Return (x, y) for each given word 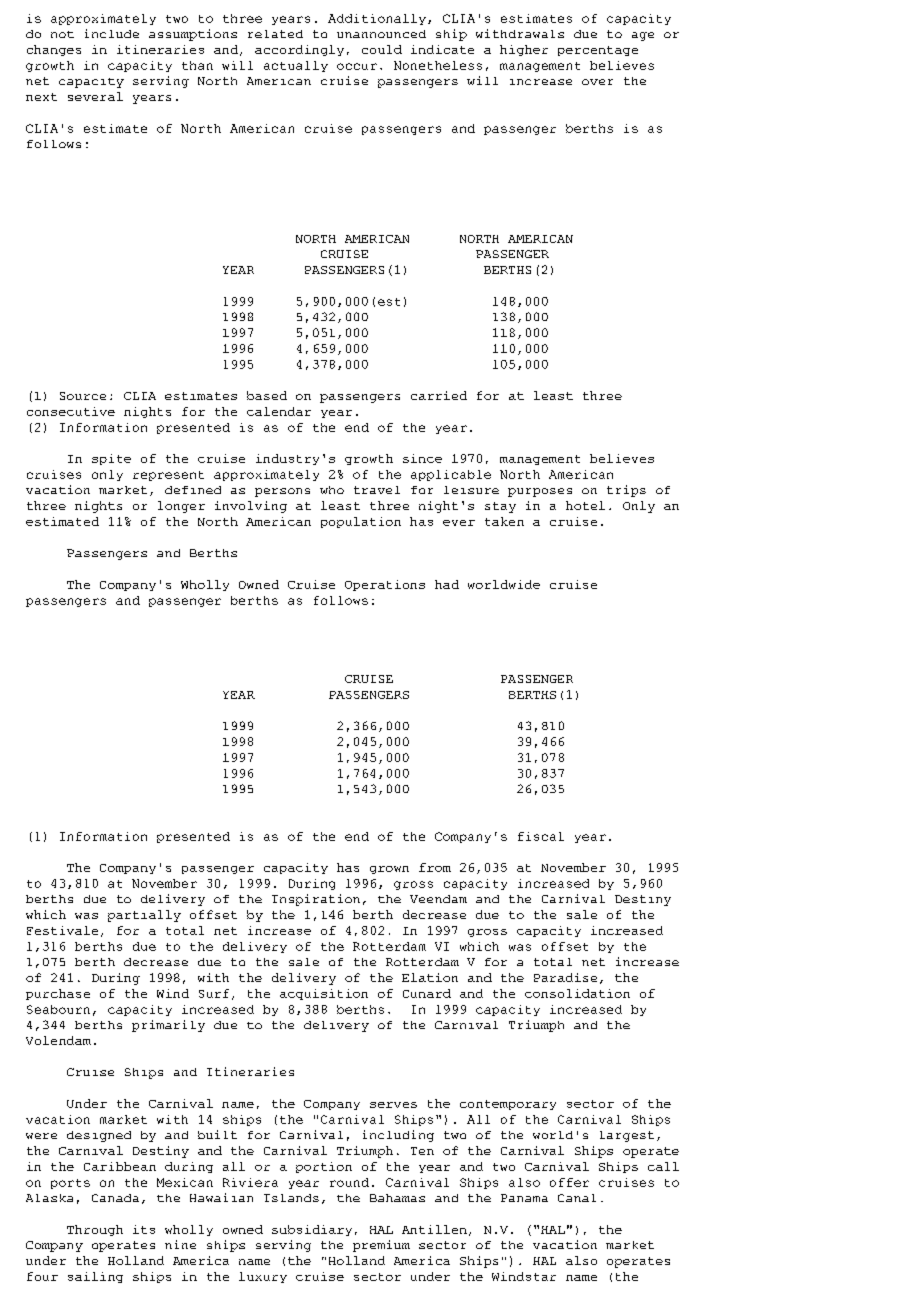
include (112, 33)
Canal (577, 1198)
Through (95, 1230)
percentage (598, 51)
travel (377, 490)
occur (357, 66)
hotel (585, 505)
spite (111, 459)
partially (144, 916)
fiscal (541, 836)
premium (381, 1246)
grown (389, 870)
